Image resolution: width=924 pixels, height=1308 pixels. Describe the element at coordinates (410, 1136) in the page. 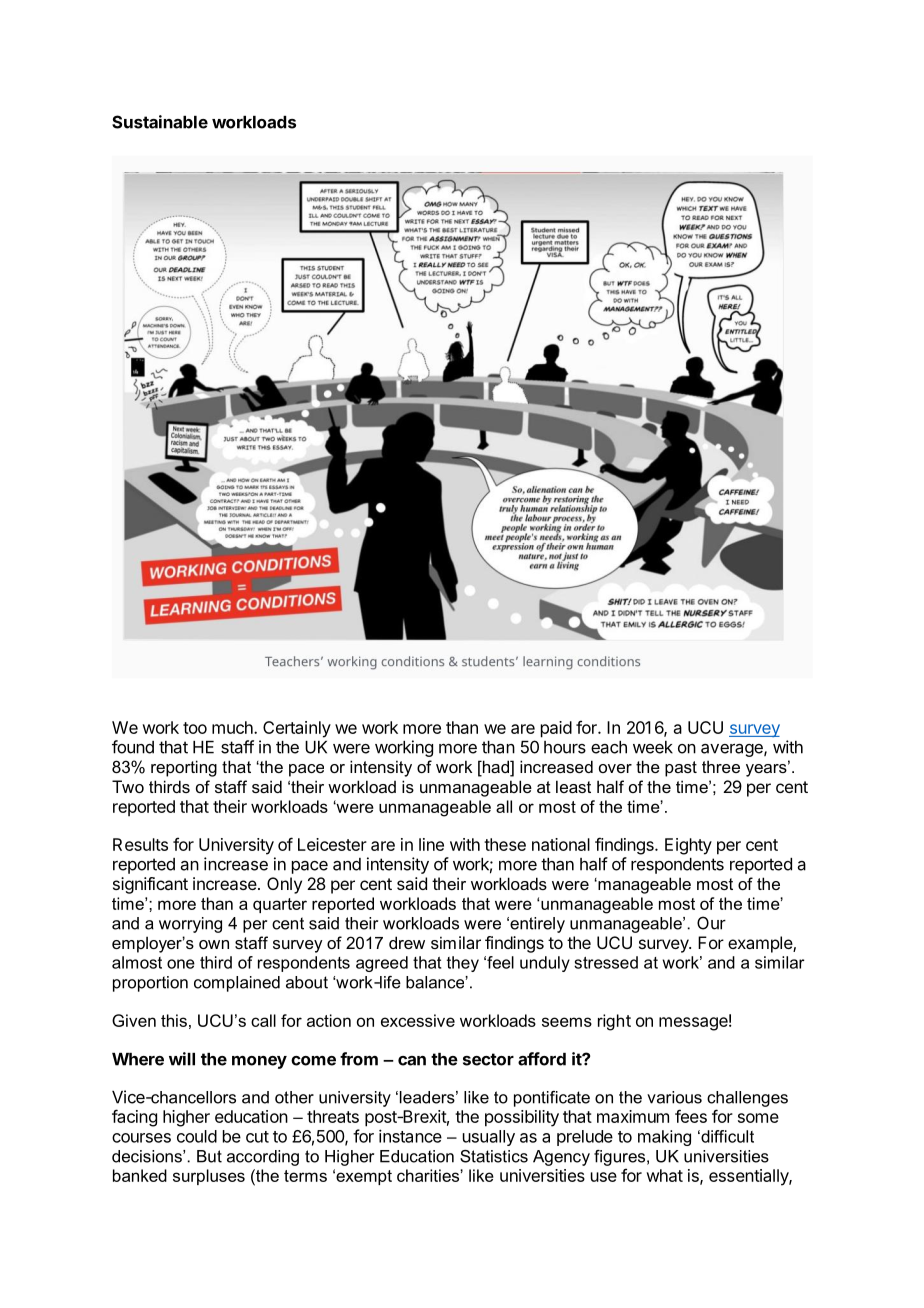

I see `instance` at that location.
